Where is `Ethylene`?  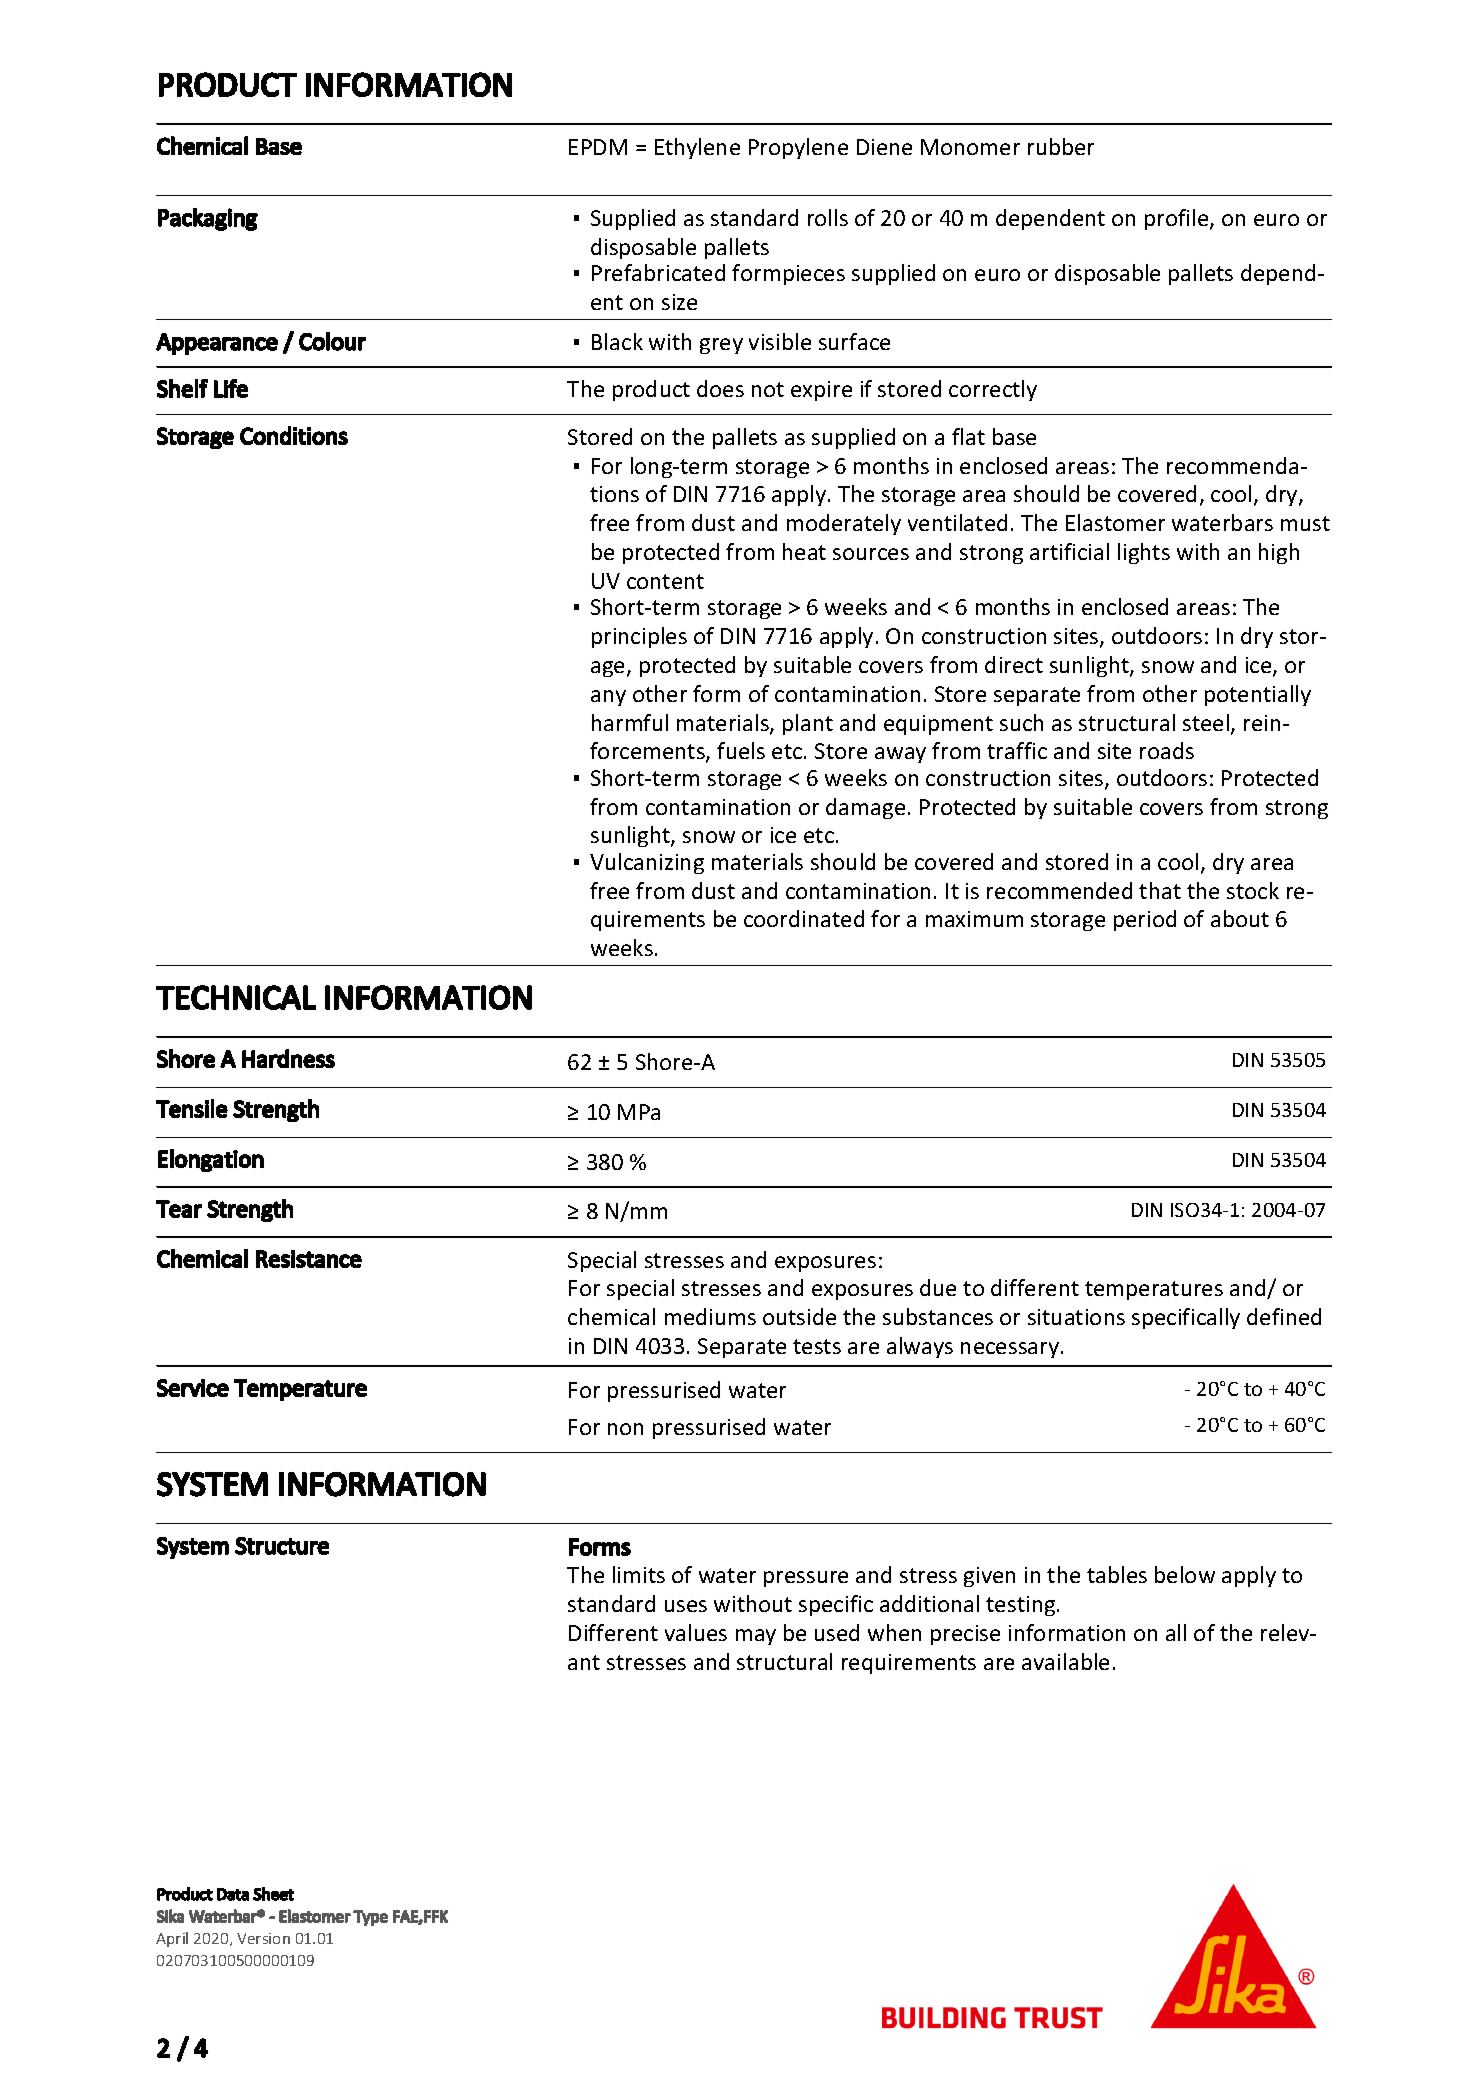 Ethylene is located at coordinates (697, 148).
